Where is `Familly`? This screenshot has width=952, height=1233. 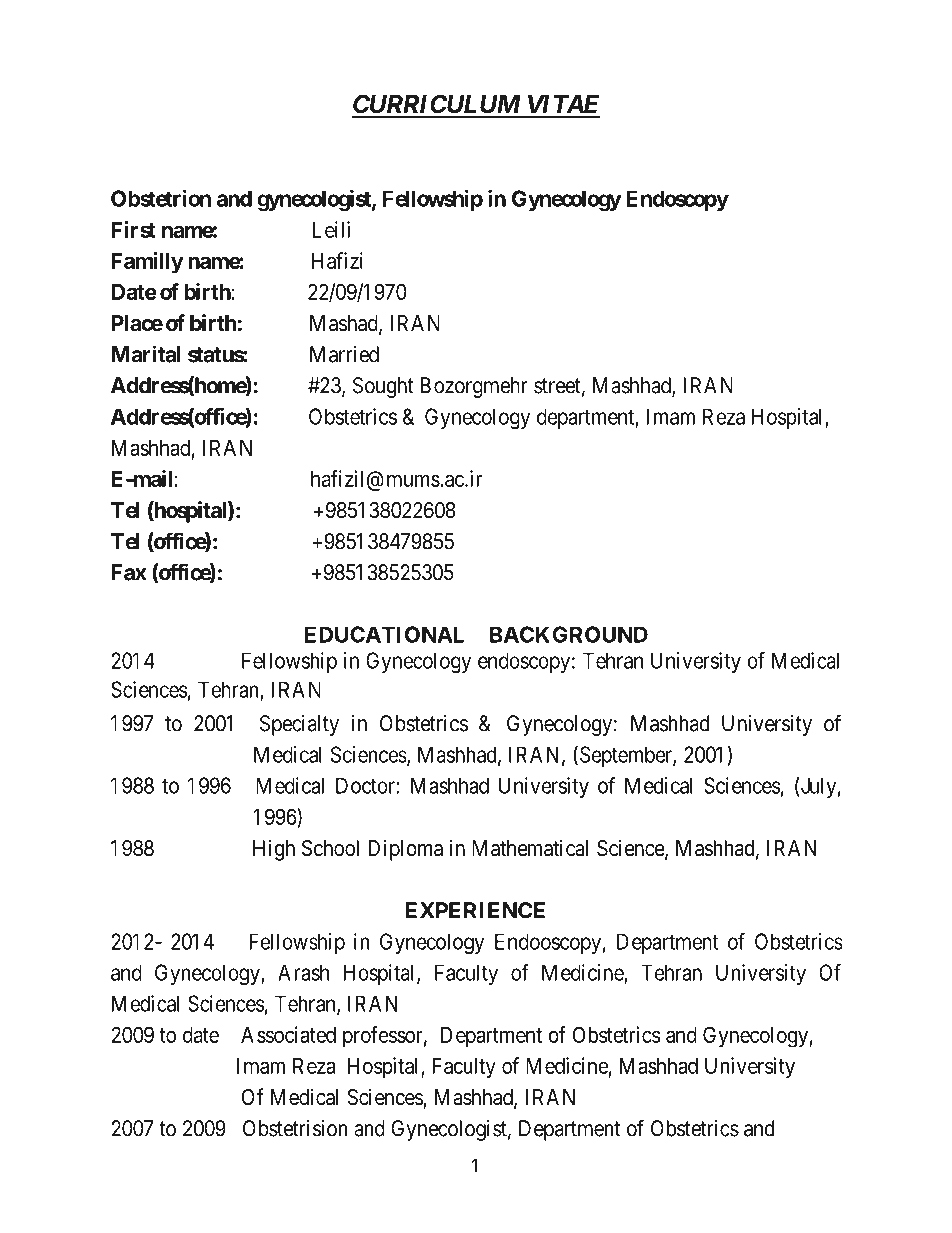 Familly is located at coordinates (147, 263).
